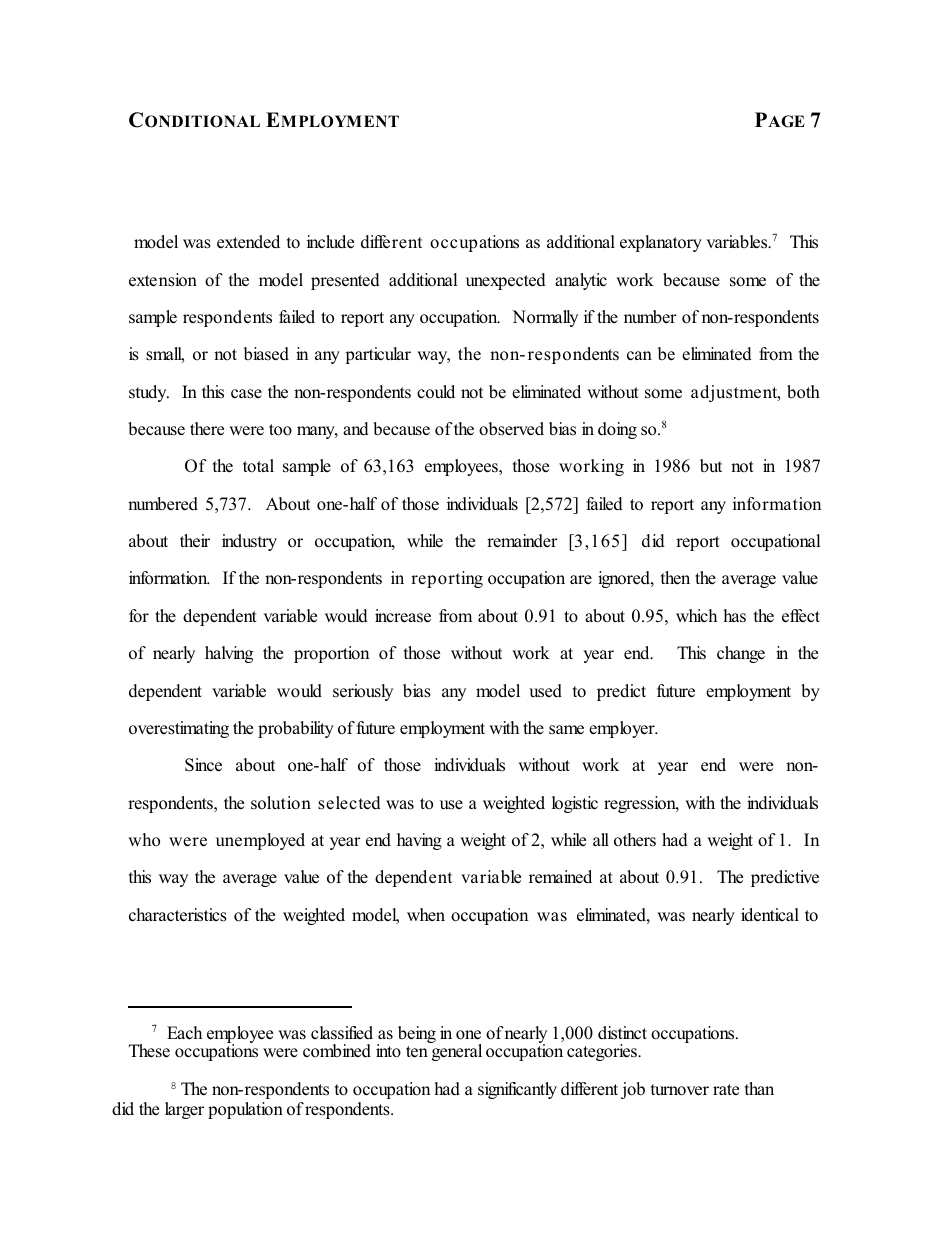 Image resolution: width=952 pixels, height=1233 pixels. What do you see at coordinates (248, 242) in the document?
I see `extended` at bounding box center [248, 242].
